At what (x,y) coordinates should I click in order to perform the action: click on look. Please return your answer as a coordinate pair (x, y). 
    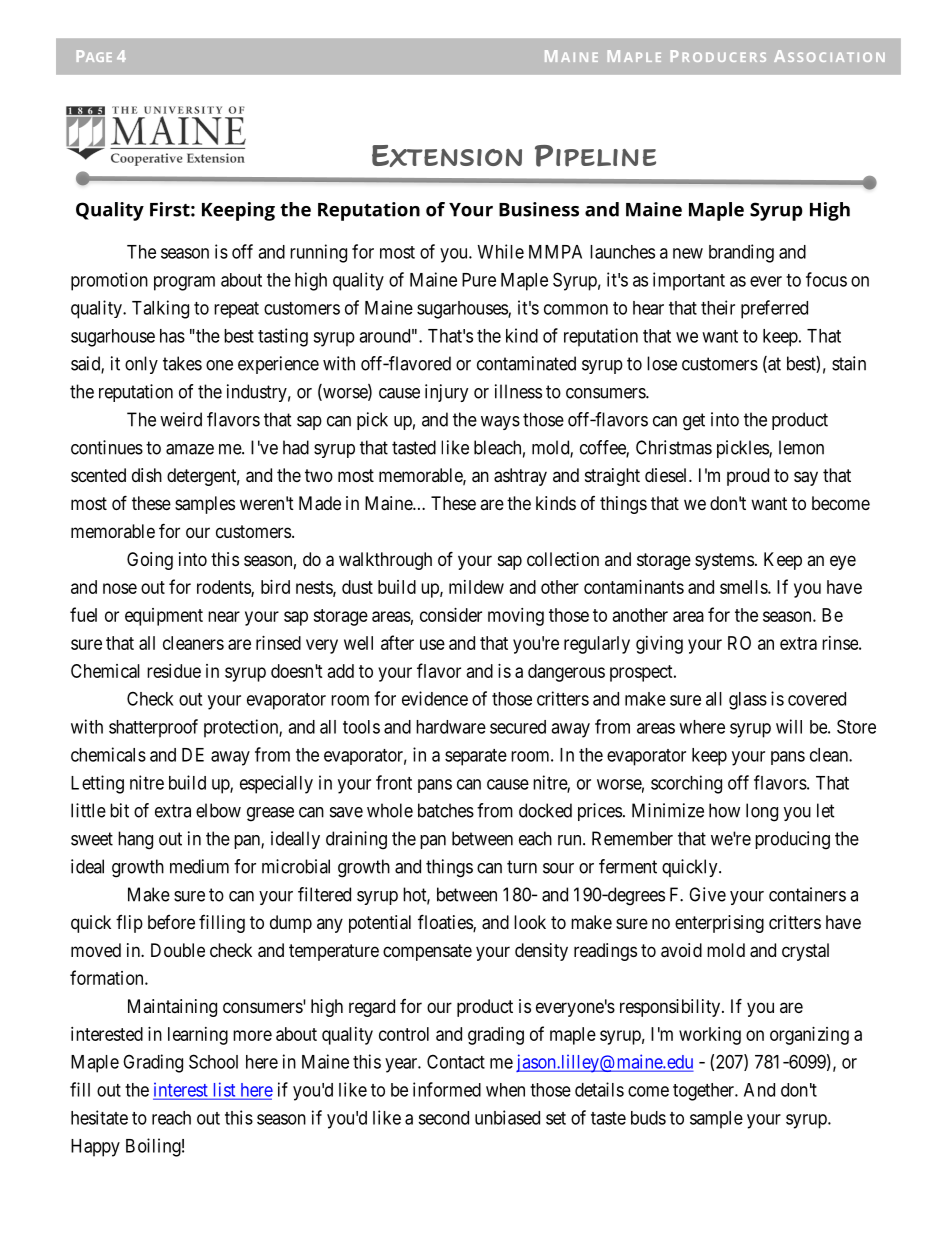
    Looking at the image, I should click on (530, 922).
